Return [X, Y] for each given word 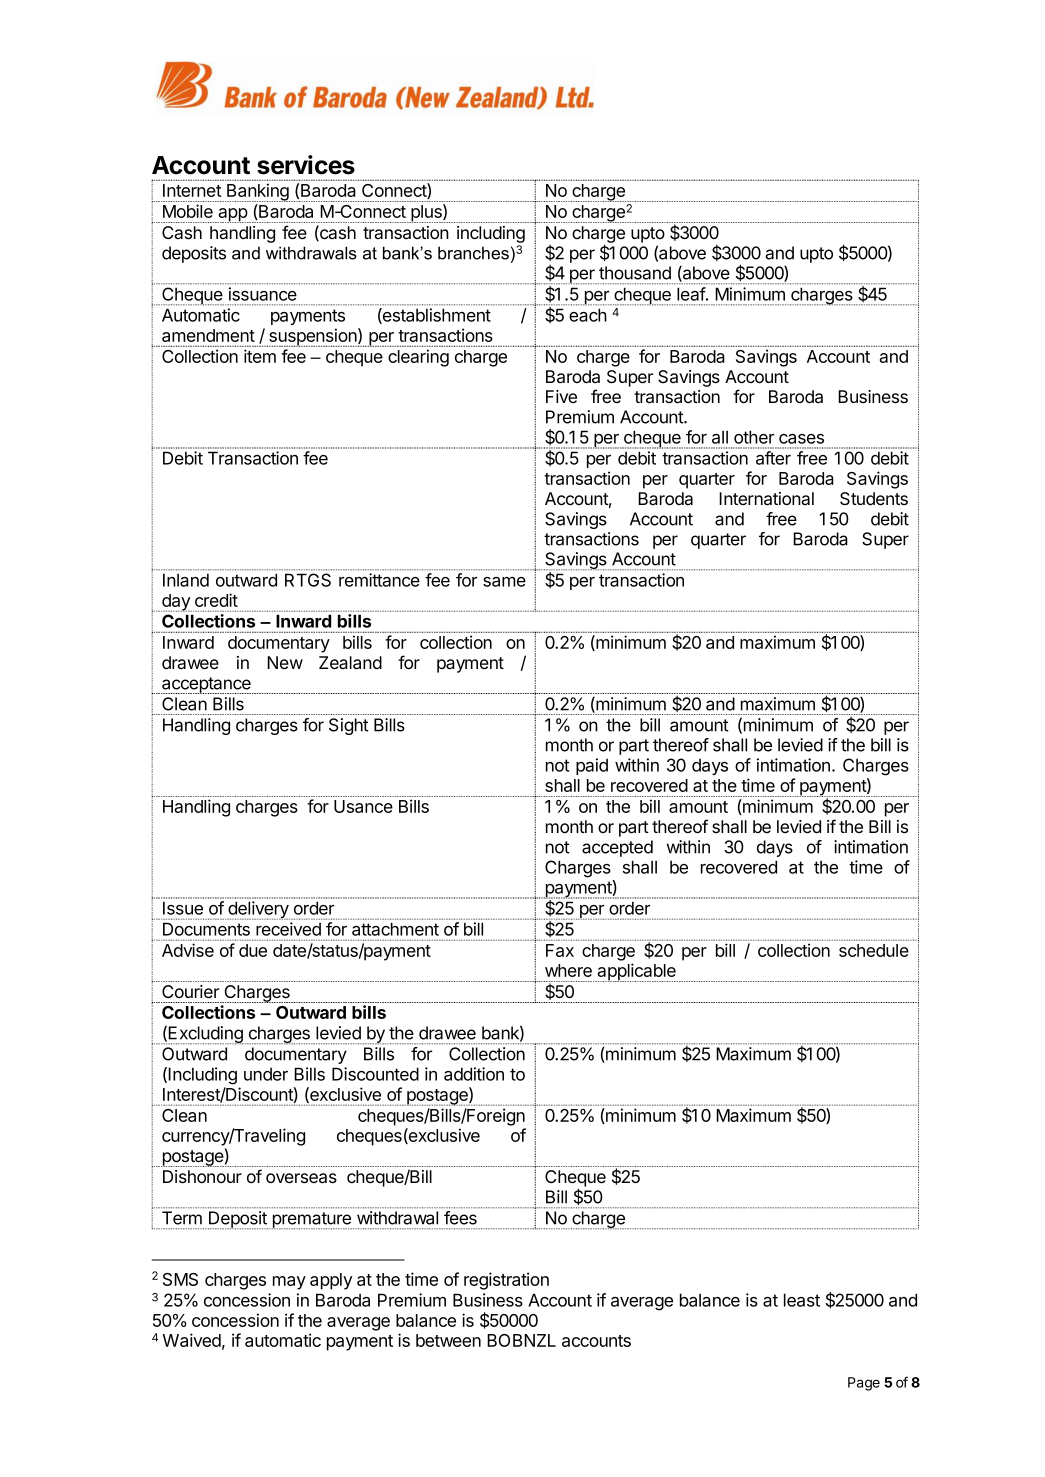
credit [216, 600]
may [289, 1283]
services [306, 165]
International [766, 499]
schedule [874, 950]
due [253, 950]
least [802, 1300]
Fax [560, 950]
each [588, 315]
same [504, 582]
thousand [635, 273]
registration [506, 1281]
